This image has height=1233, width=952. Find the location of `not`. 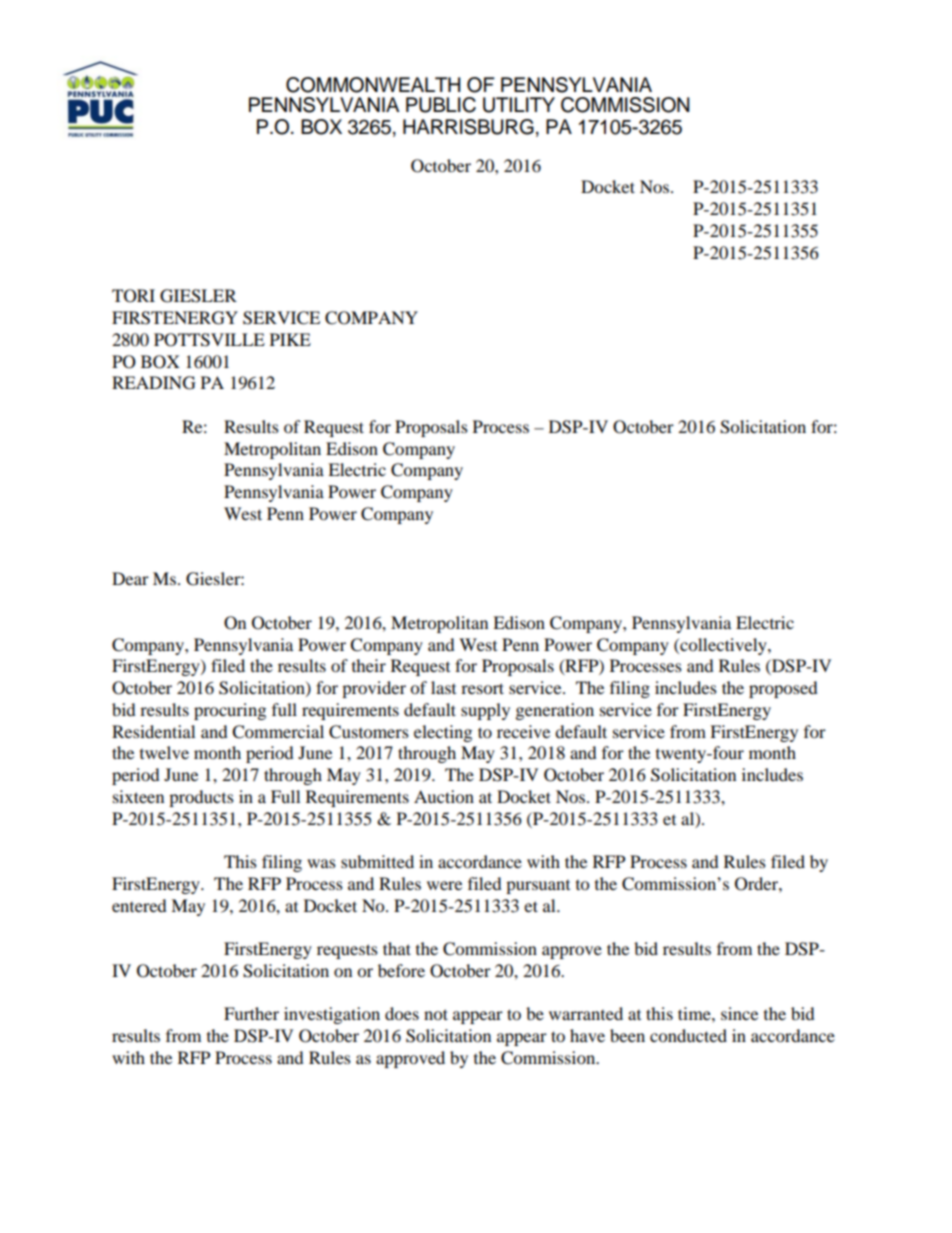

not is located at coordinates (436, 1014).
